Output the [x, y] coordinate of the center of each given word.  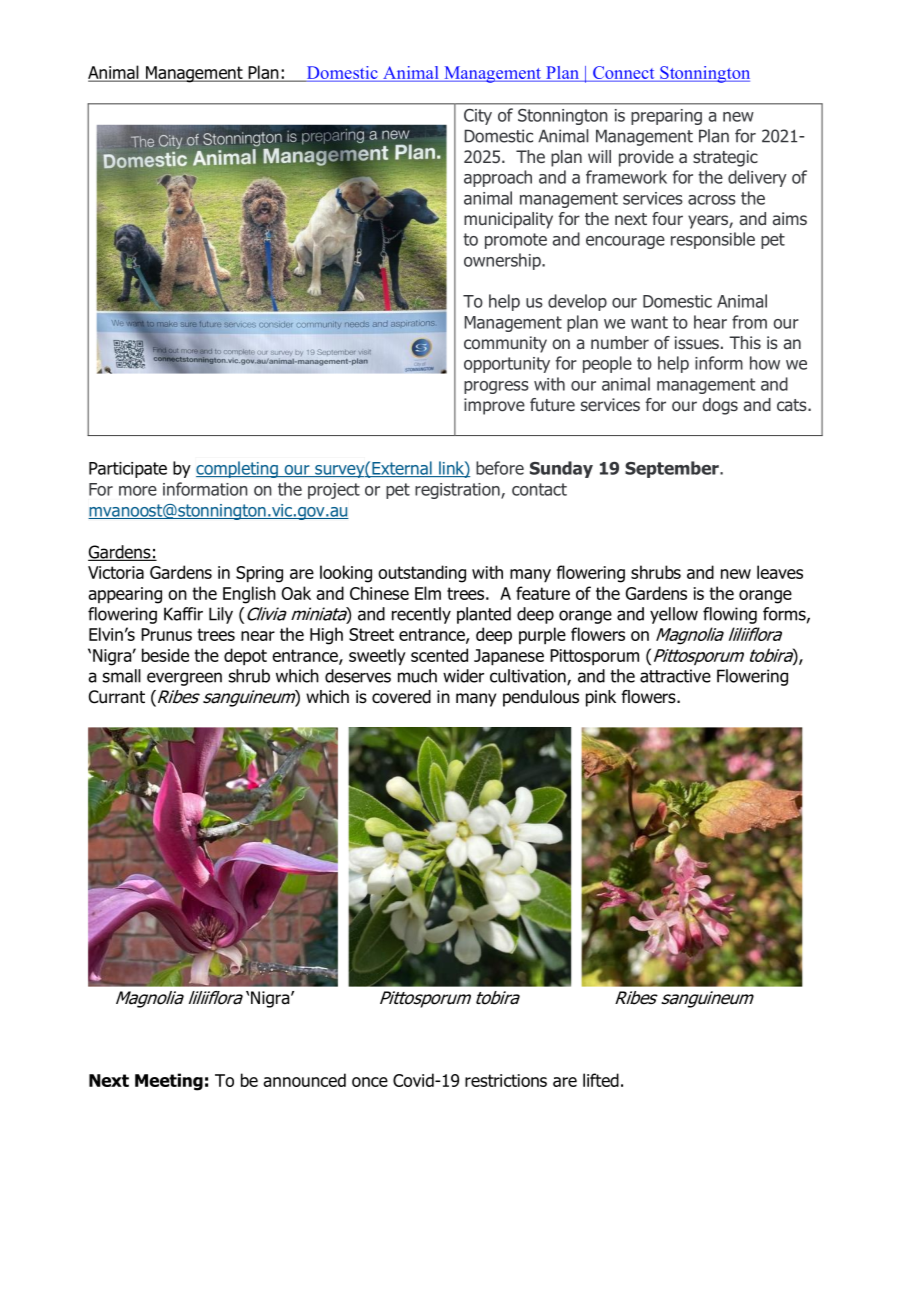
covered [401, 697]
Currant [117, 697]
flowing [730, 615]
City [478, 117]
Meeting [169, 1082]
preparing [666, 117]
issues [697, 342]
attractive [675, 676]
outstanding [422, 574]
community [505, 344]
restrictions [506, 1080]
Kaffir [183, 614]
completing [238, 469]
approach [498, 178]
